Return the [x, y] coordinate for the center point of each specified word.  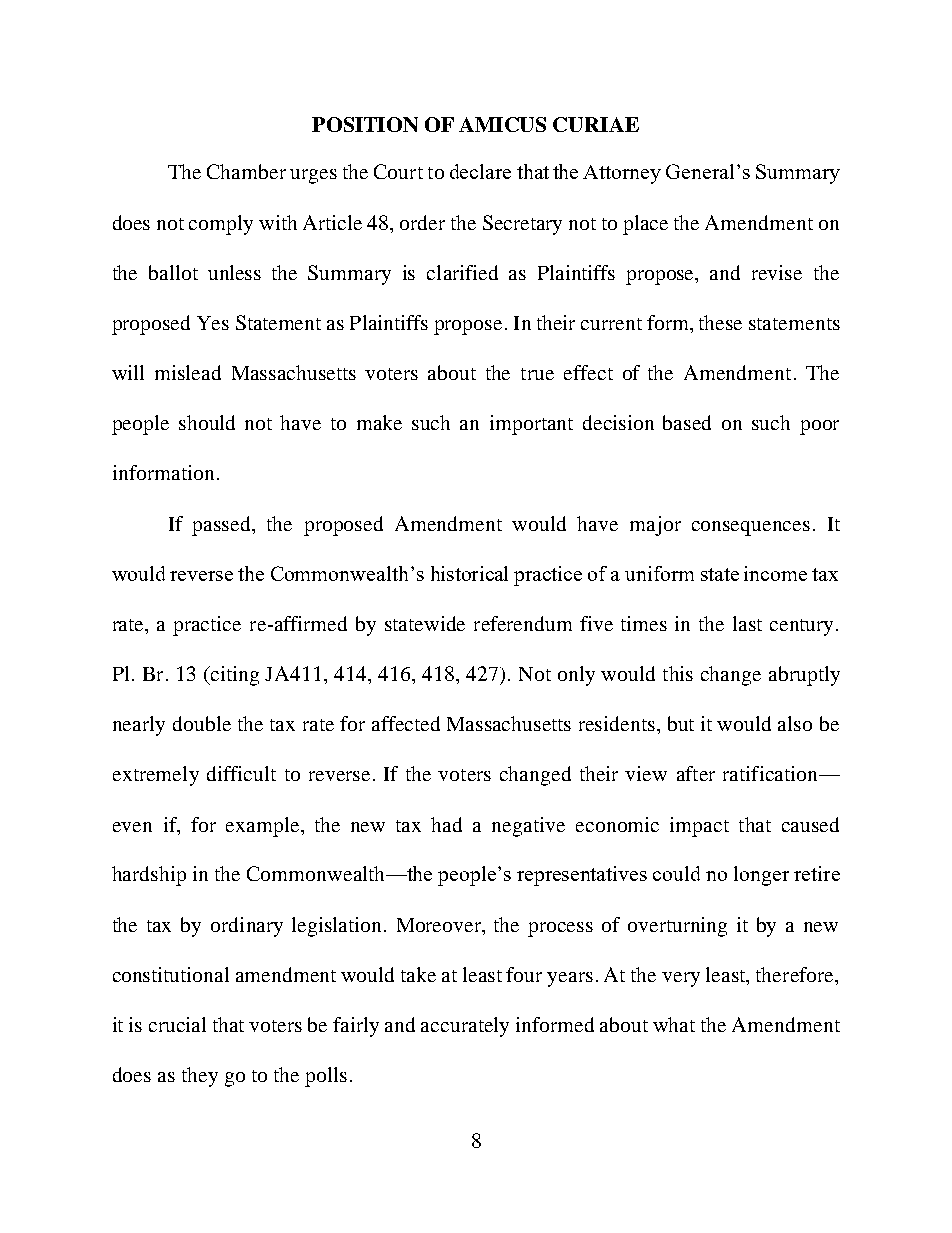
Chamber [246, 171]
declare [480, 171]
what [674, 1024]
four [524, 974]
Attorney [622, 174]
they [200, 1077]
